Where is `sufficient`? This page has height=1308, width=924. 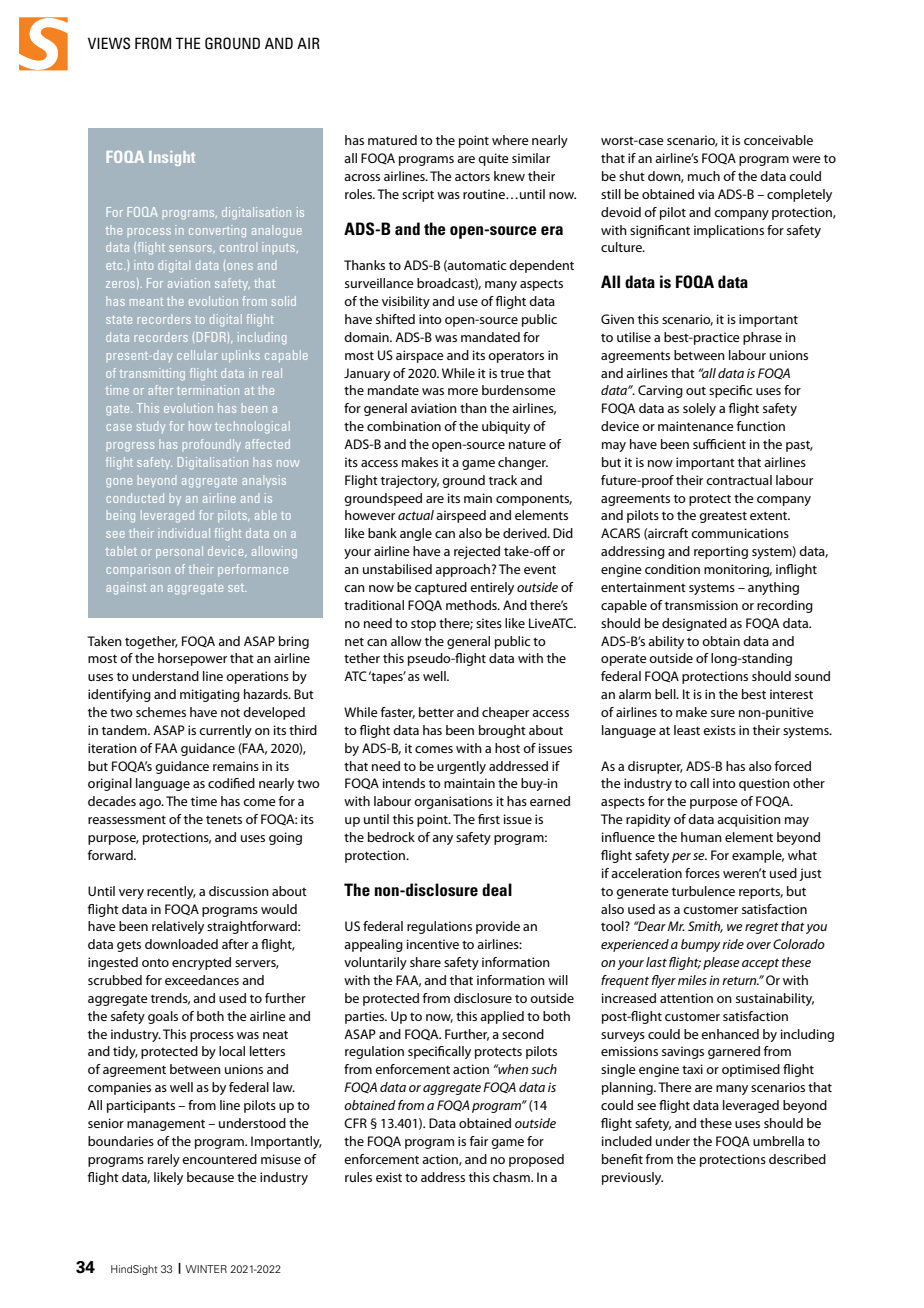 sufficient is located at coordinates (719, 444).
